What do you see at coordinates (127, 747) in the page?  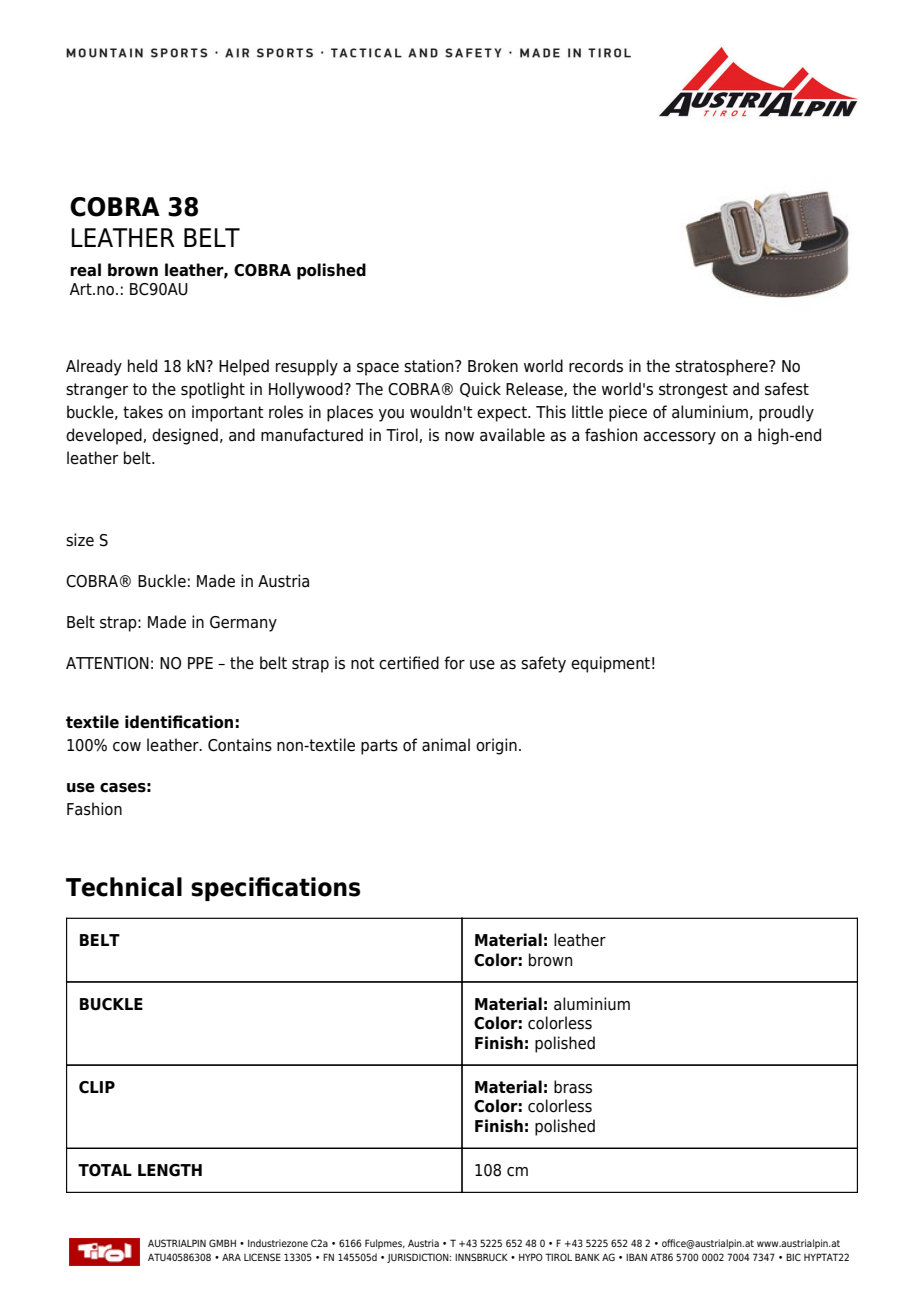 I see `cow` at bounding box center [127, 747].
